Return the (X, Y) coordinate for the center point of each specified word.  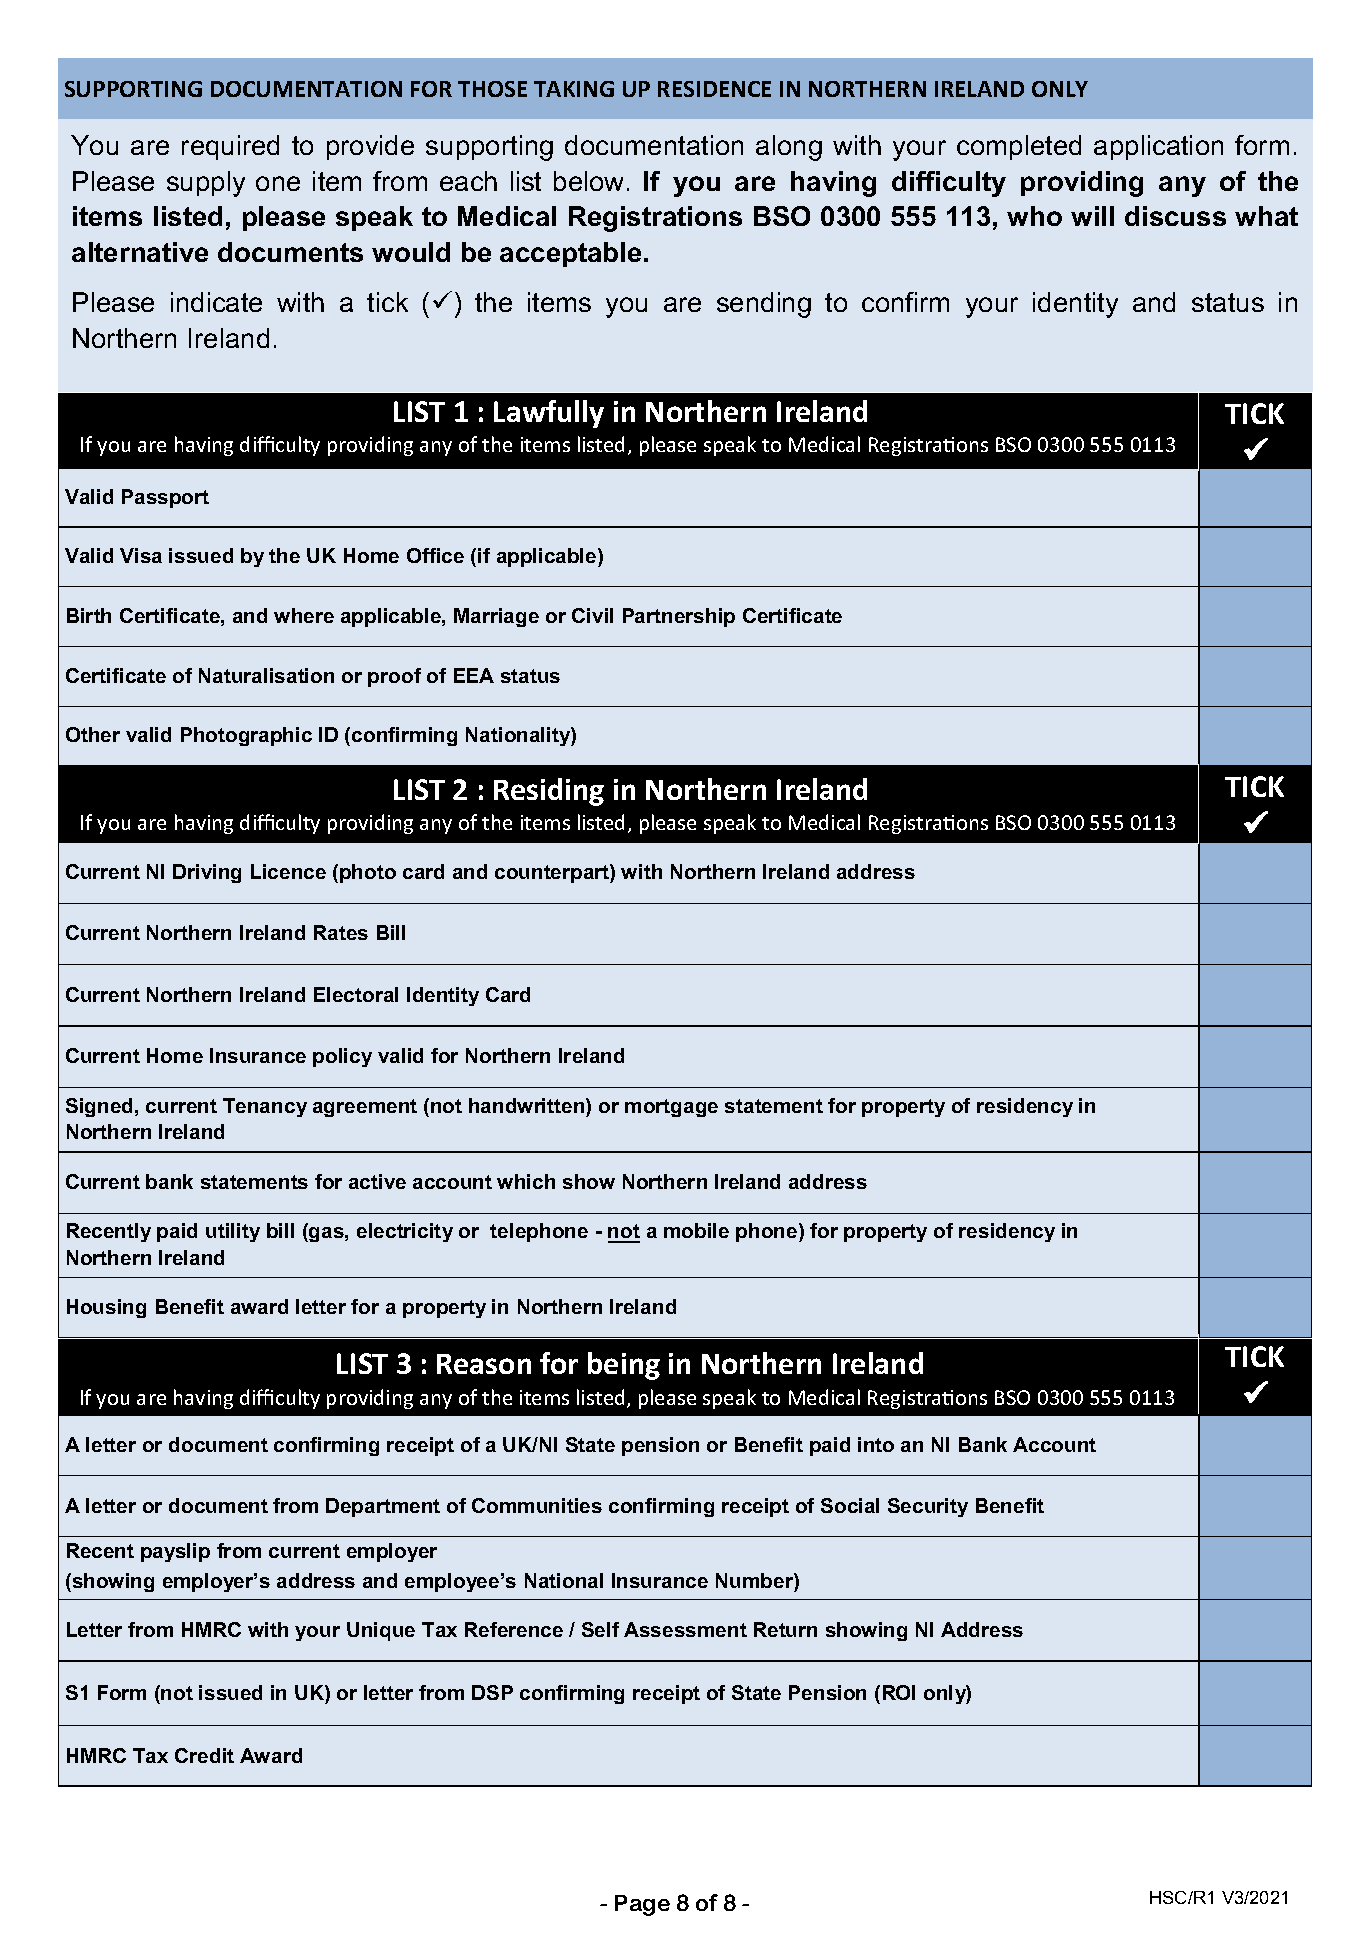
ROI (899, 1692)
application (1158, 147)
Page (642, 1905)
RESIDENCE (714, 89)
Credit (204, 1755)
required (230, 147)
